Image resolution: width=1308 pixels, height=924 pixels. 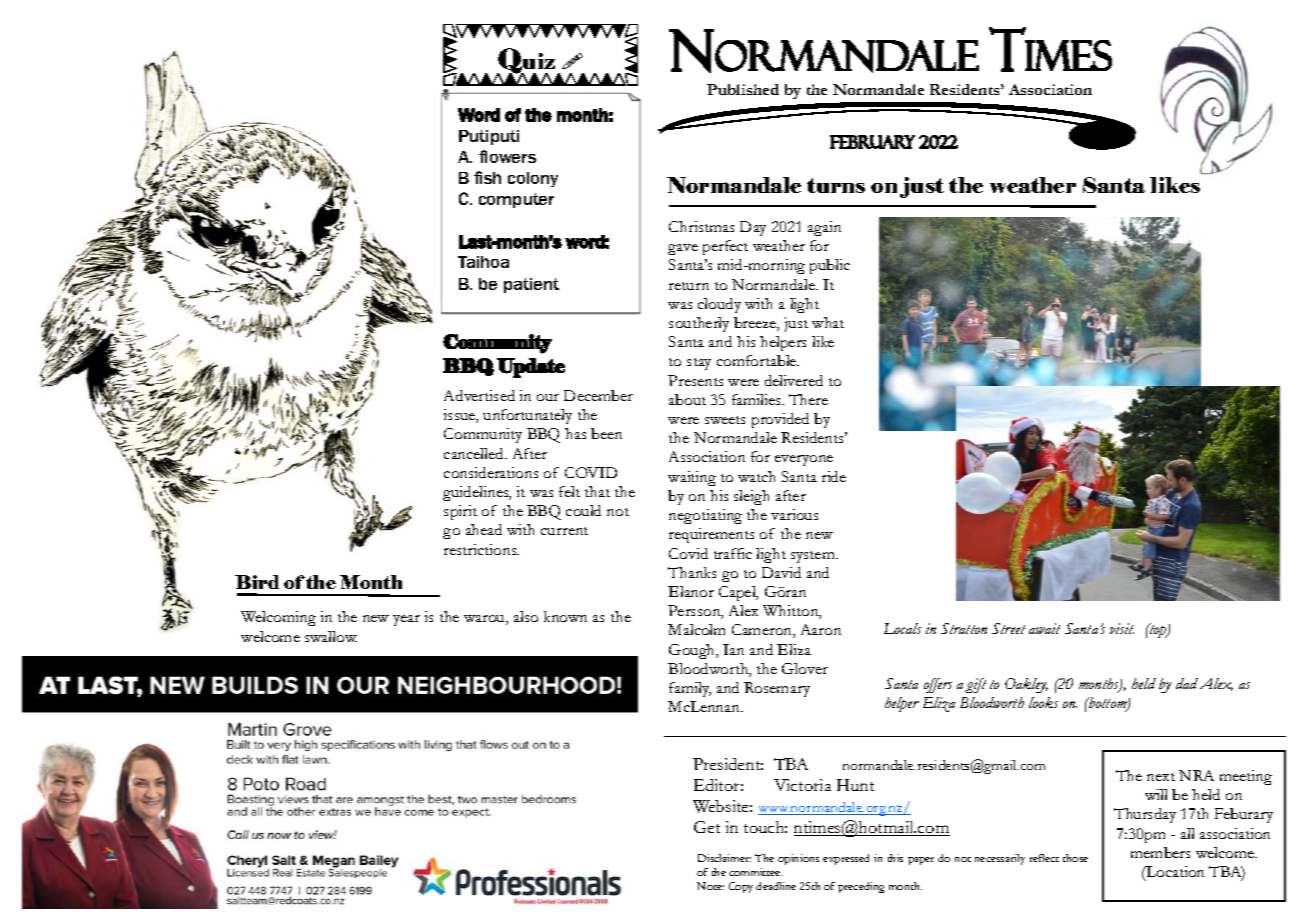 I want to click on turns, so click(x=836, y=185).
